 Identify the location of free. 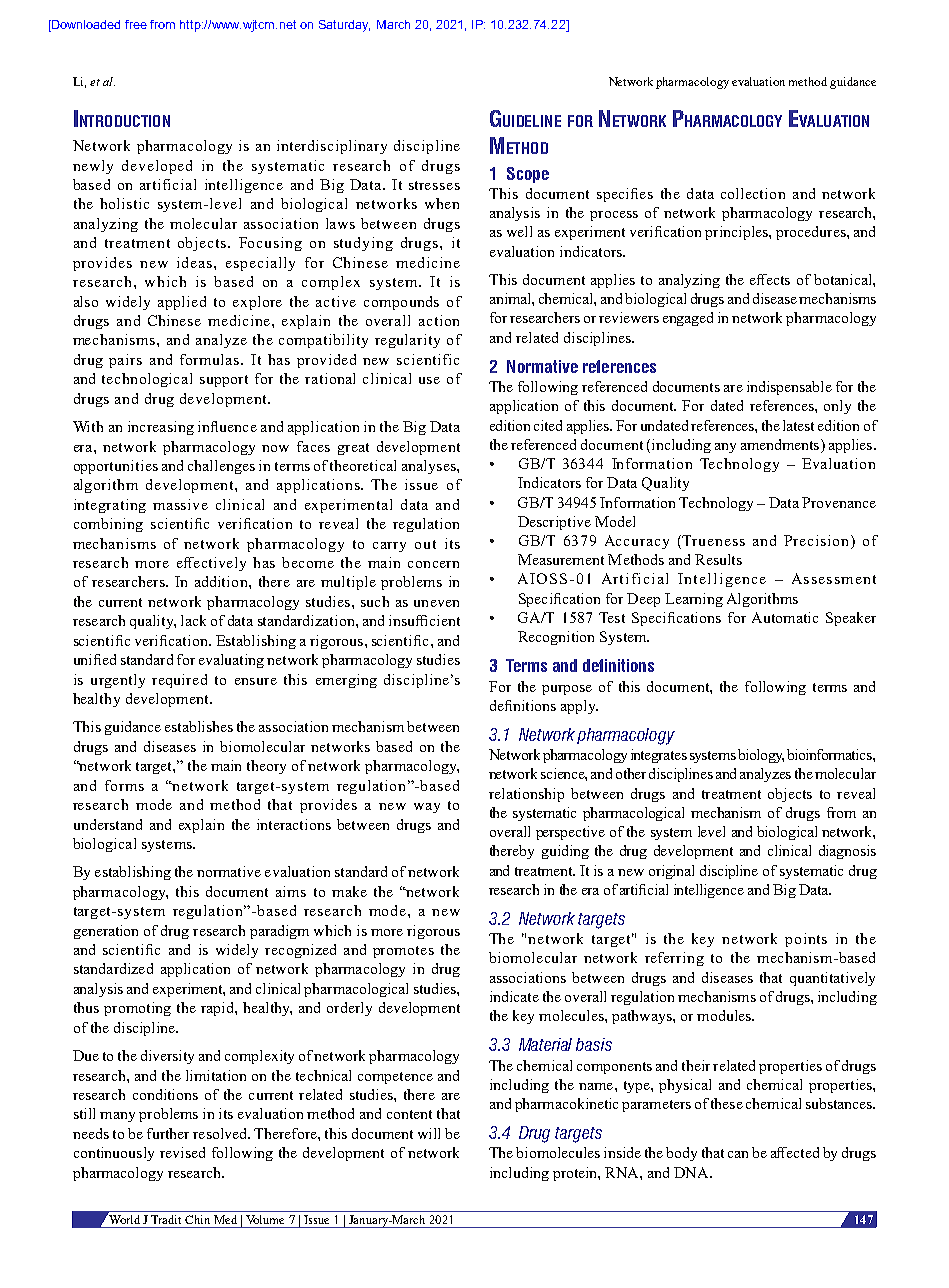
(136, 24).
